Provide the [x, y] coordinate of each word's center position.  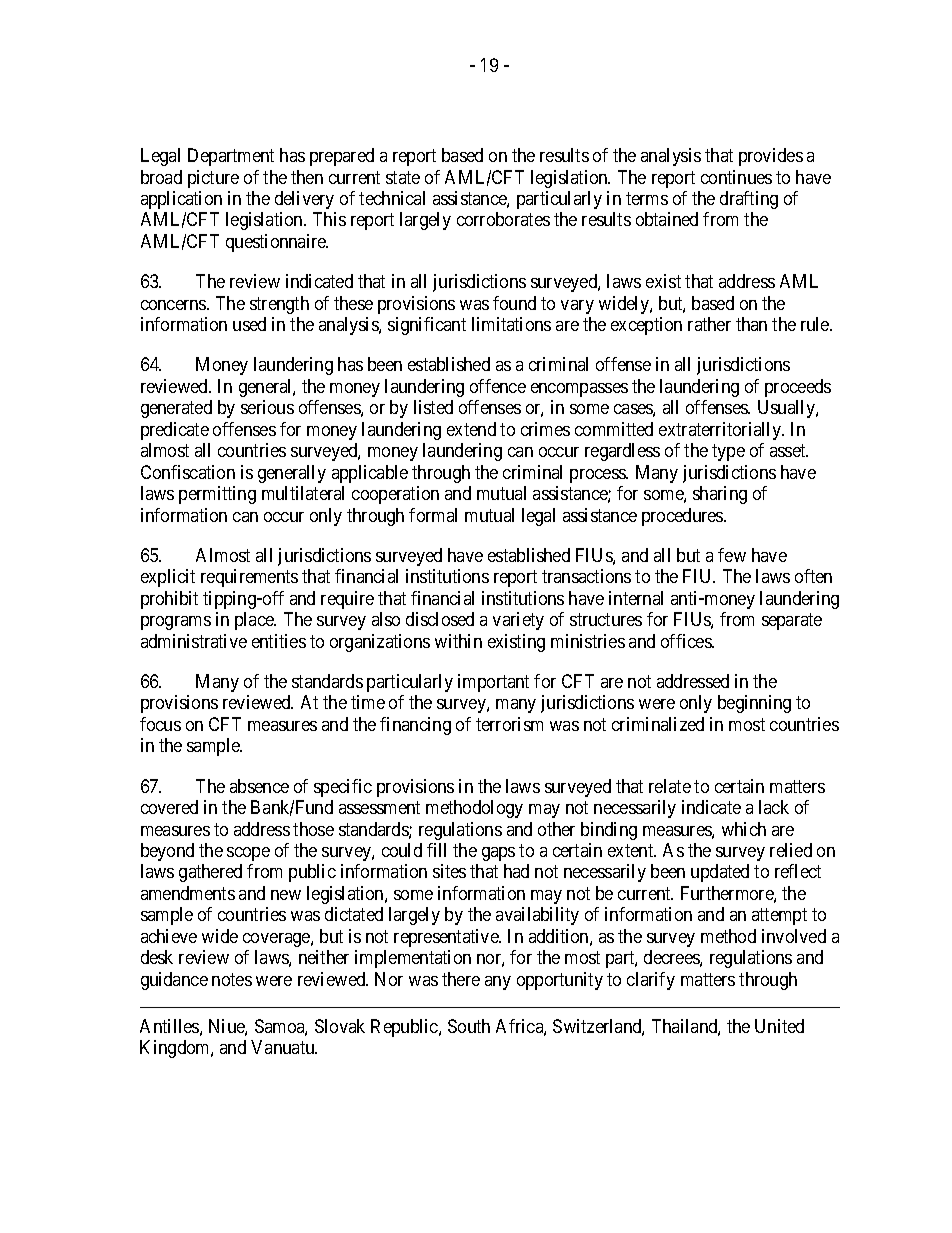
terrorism [509, 724]
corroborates [503, 219]
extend [471, 429]
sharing [720, 495]
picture [213, 179]
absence [259, 786]
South [469, 1026]
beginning [754, 704]
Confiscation [188, 472]
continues [736, 177]
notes [232, 979]
